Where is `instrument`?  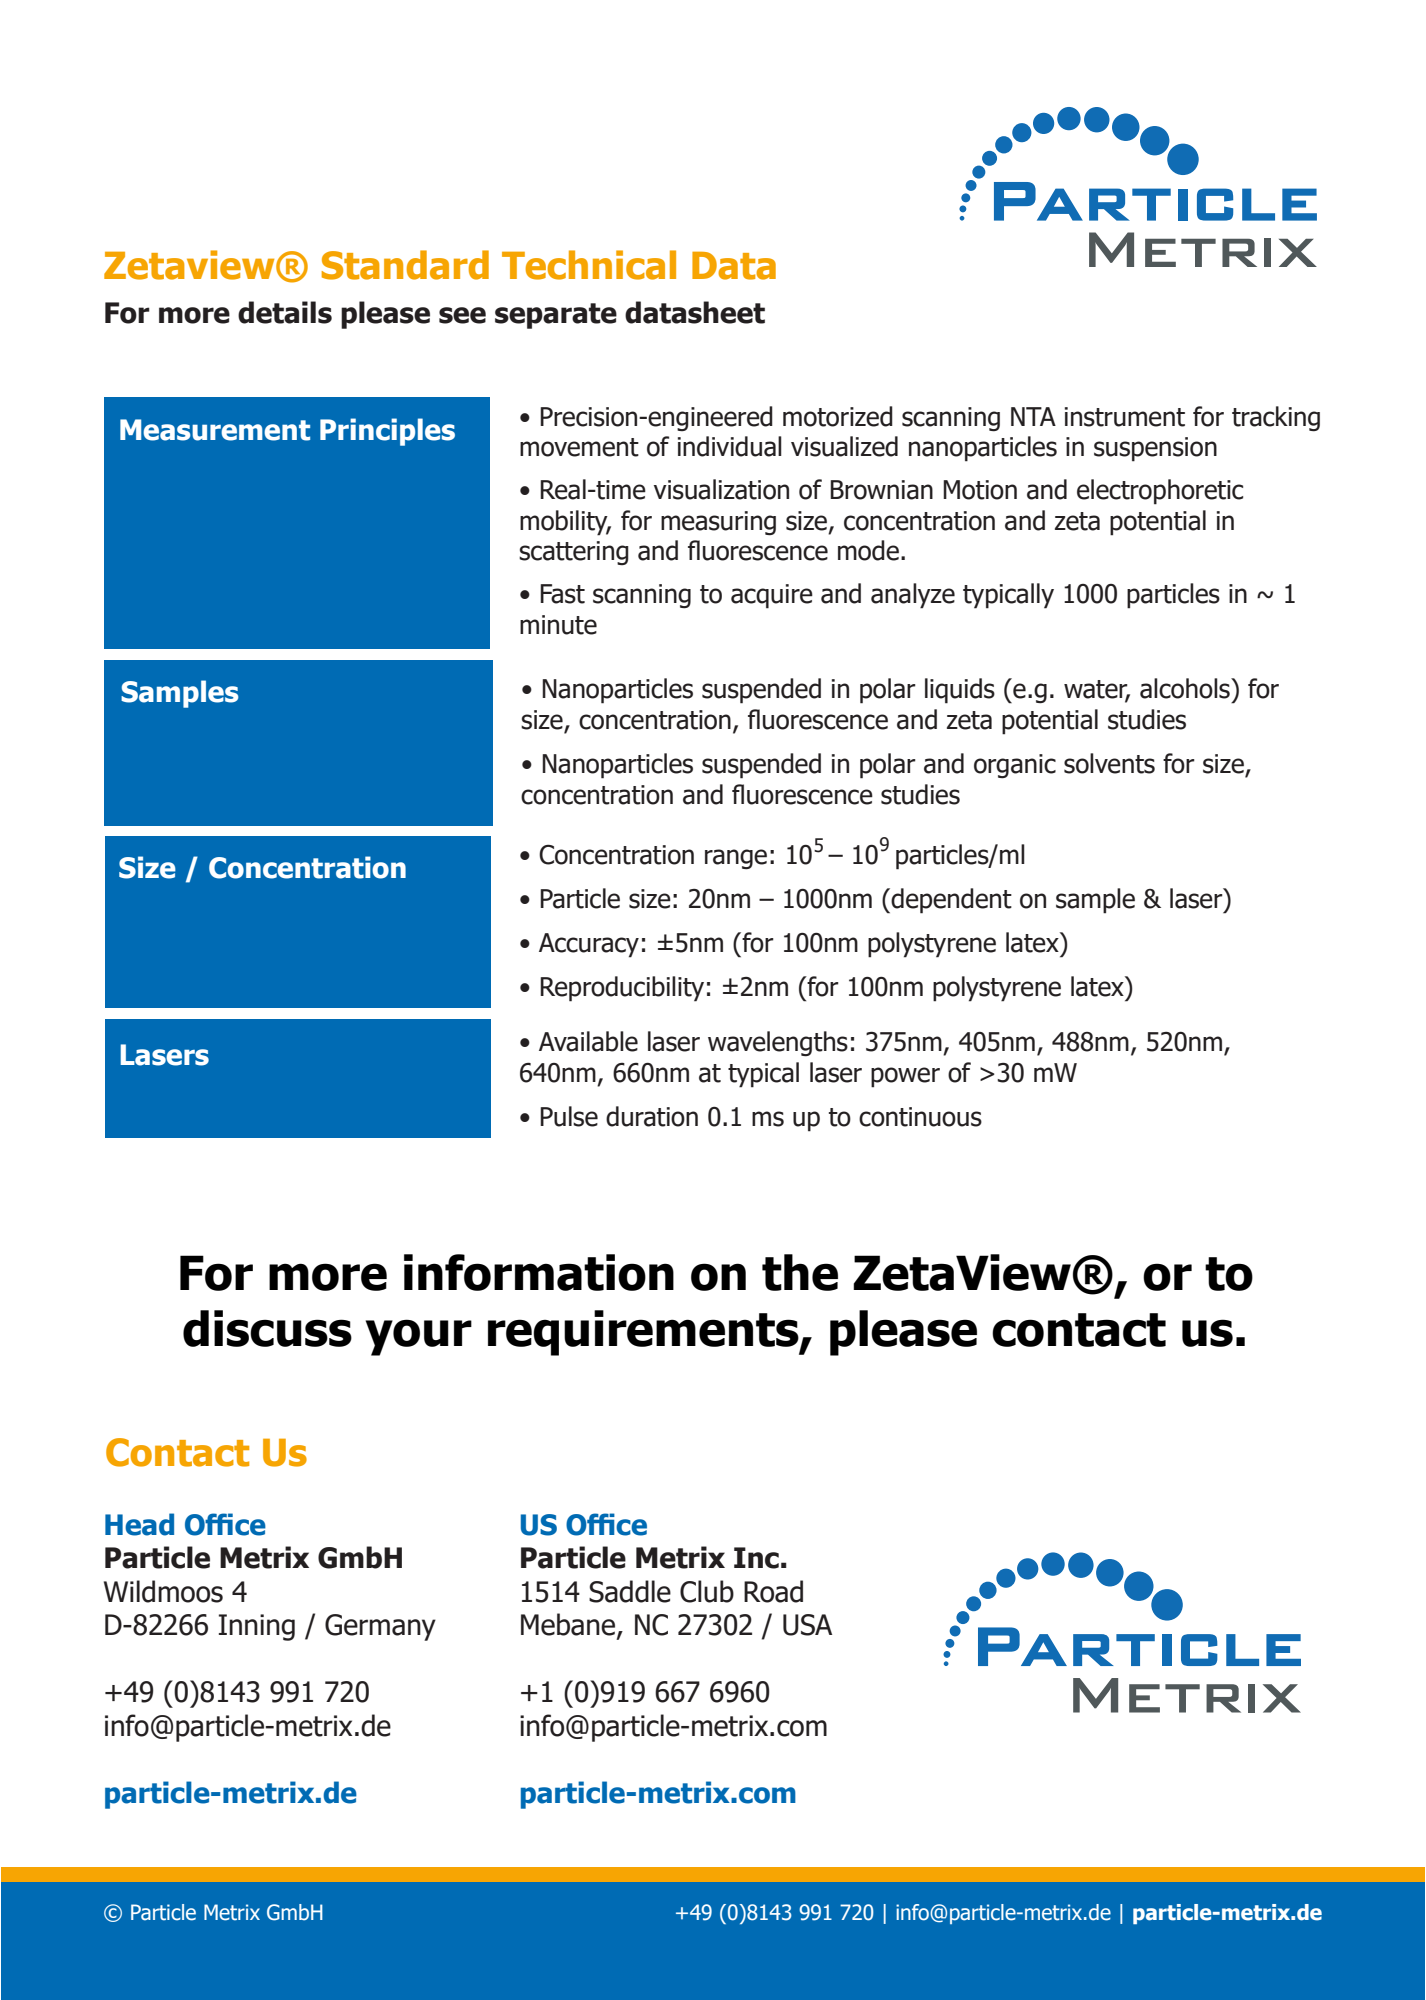
instrument is located at coordinates (1125, 417).
